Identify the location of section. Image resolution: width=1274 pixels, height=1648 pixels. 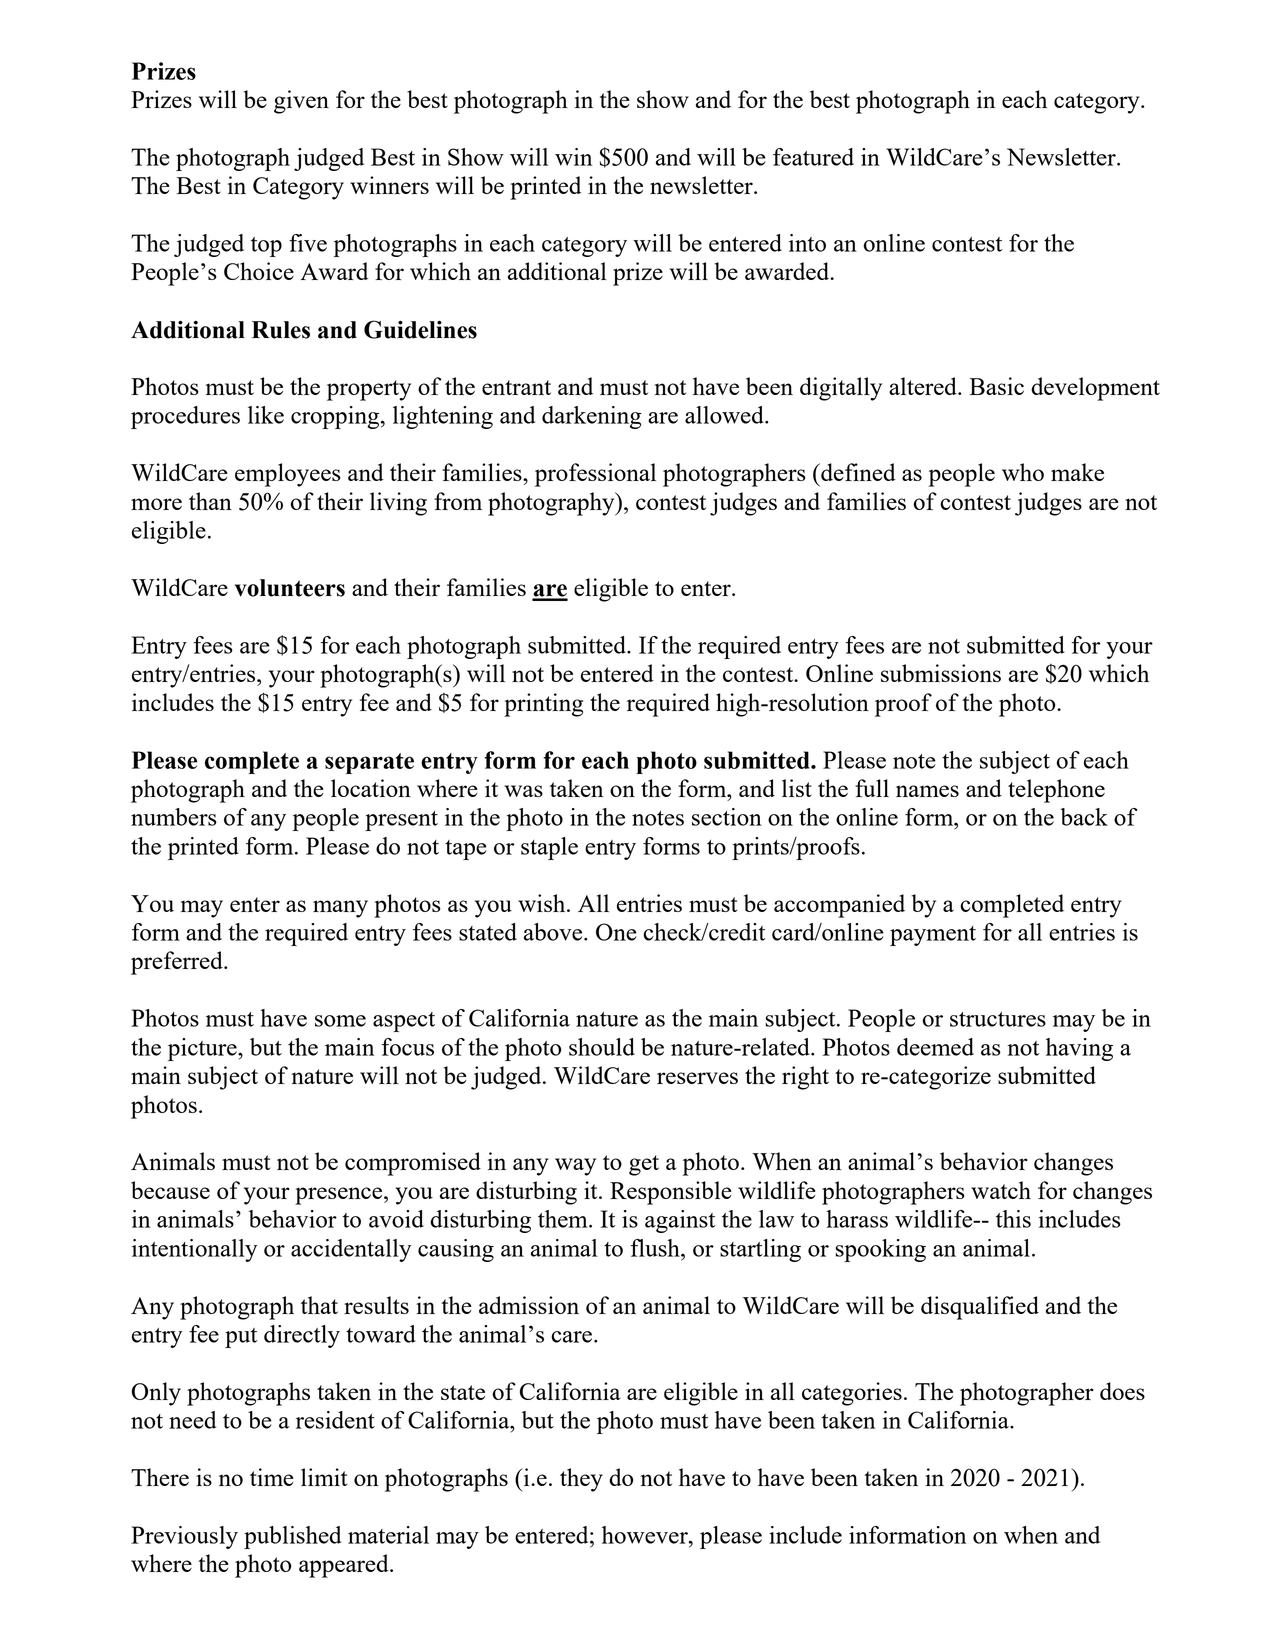
(727, 817).
